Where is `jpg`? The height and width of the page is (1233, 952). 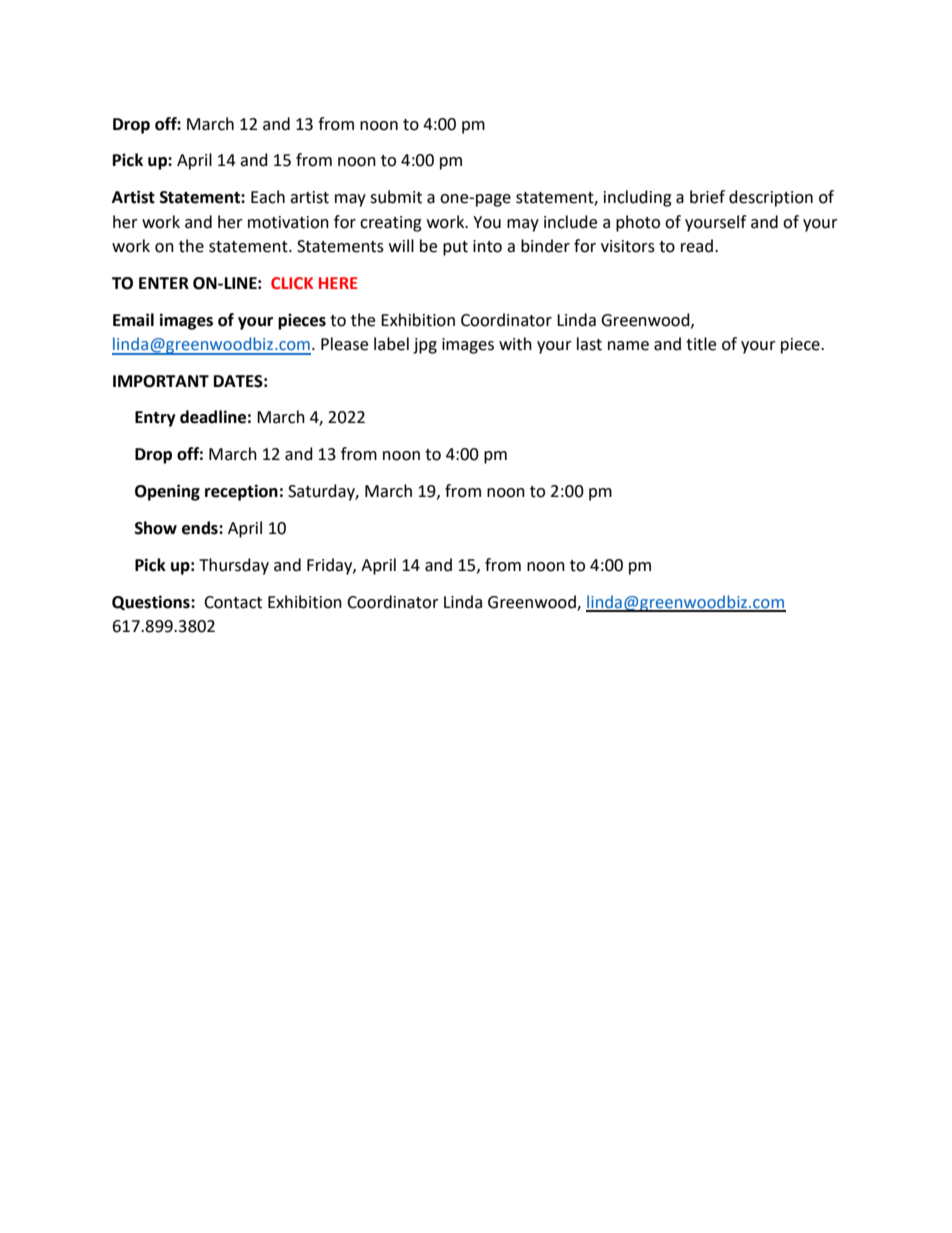
jpg is located at coordinates (425, 346).
